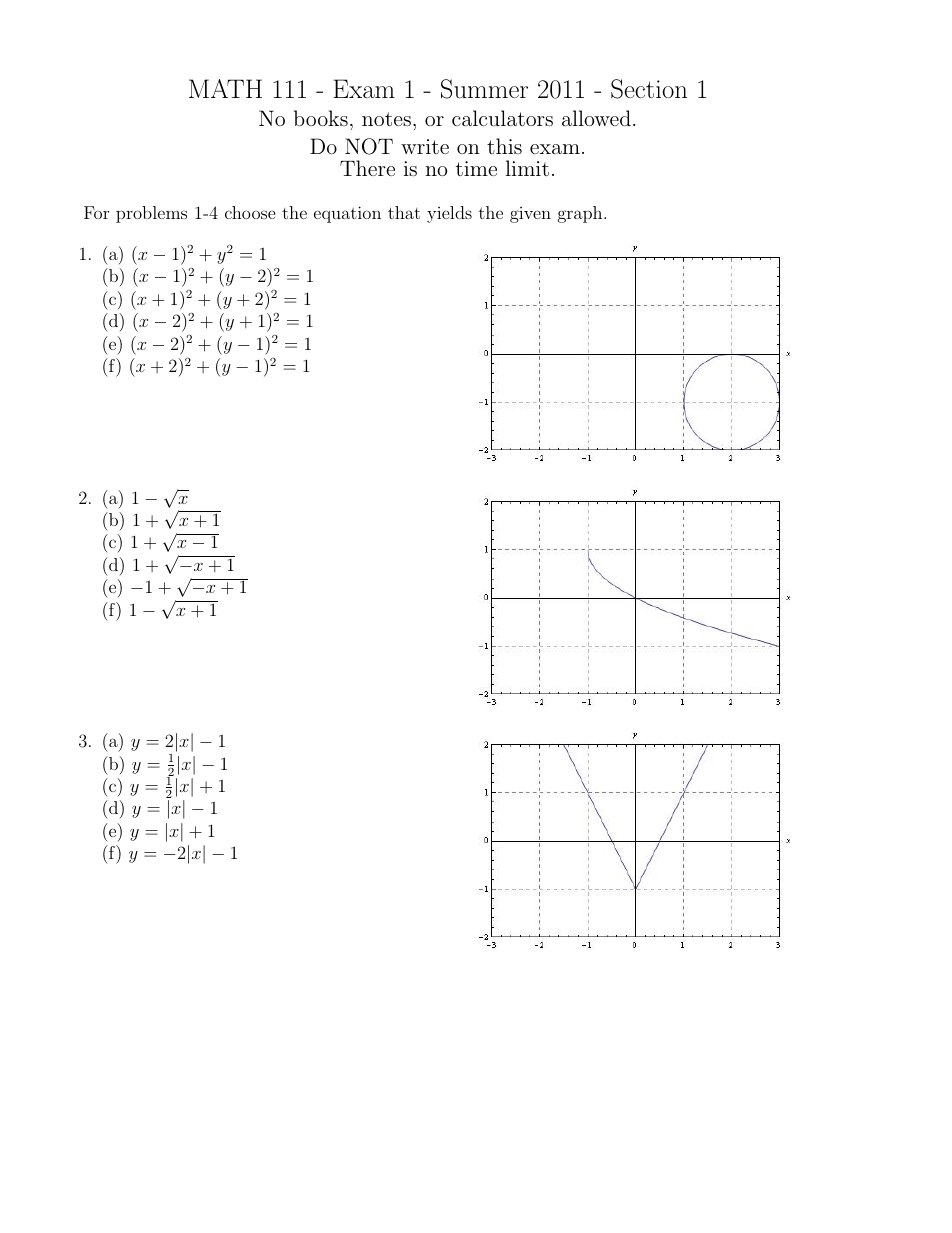  I want to click on Summer, so click(484, 89).
